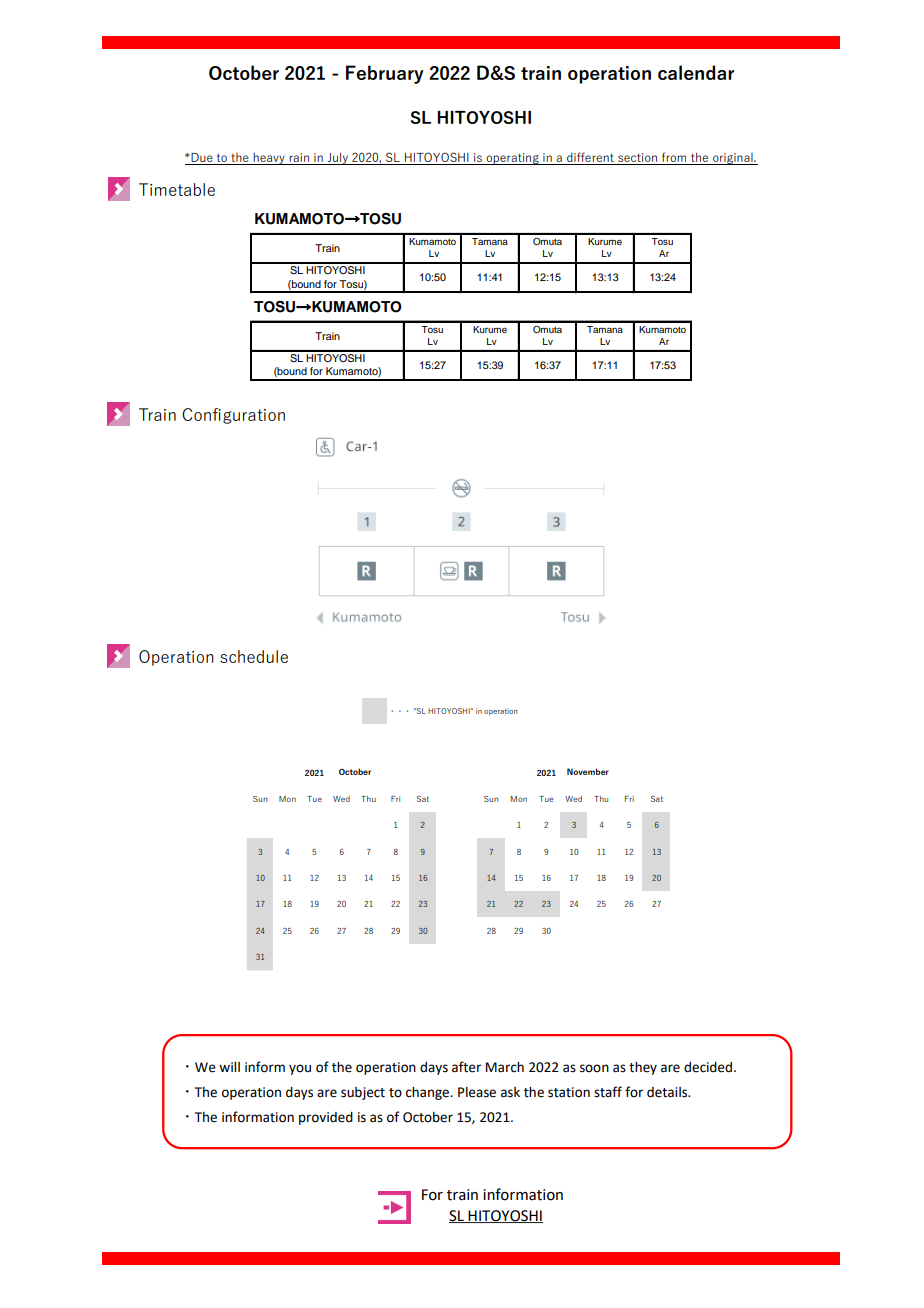 The height and width of the image is (1308, 924). Describe the element at coordinates (385, 74) in the image. I see `February` at that location.
